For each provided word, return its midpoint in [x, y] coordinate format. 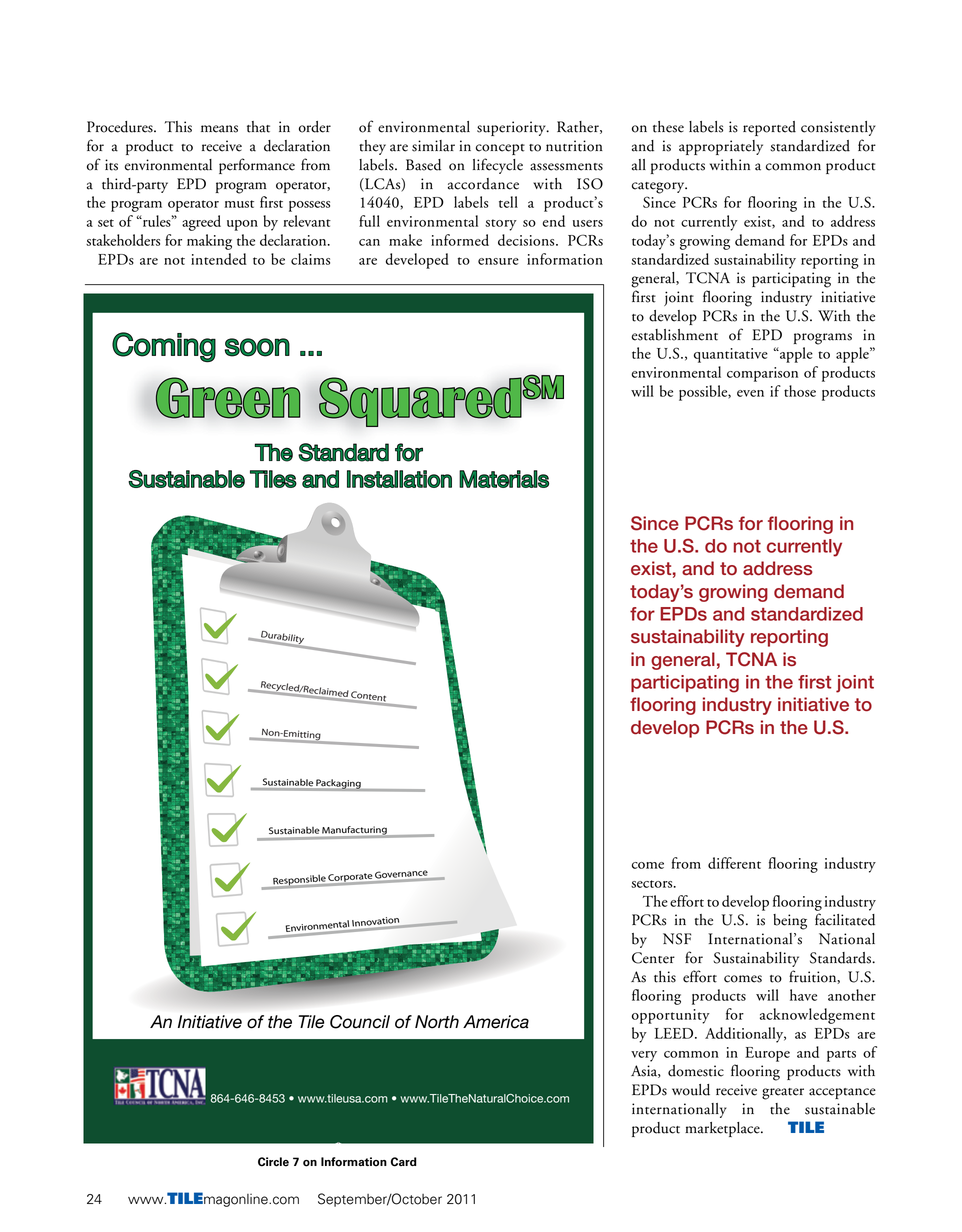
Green [228, 398]
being [790, 922]
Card [404, 1162]
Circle [273, 1162]
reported [769, 128]
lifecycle [498, 166]
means [219, 129]
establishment [675, 335]
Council [360, 1022]
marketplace [723, 1129]
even [750, 393]
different [734, 863]
